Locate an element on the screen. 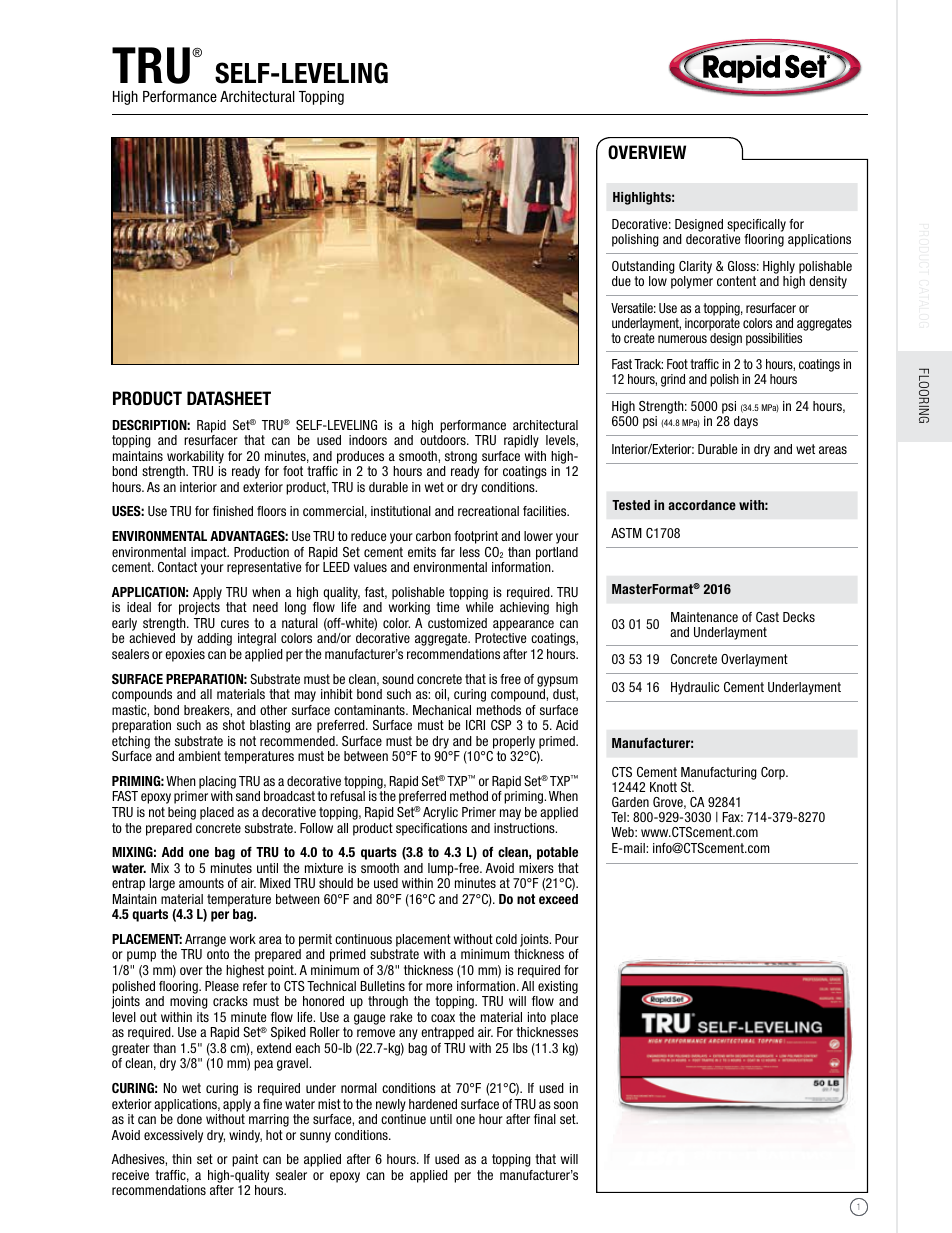 Image resolution: width=952 pixels, height=1233 pixels. Arrange is located at coordinates (205, 940).
